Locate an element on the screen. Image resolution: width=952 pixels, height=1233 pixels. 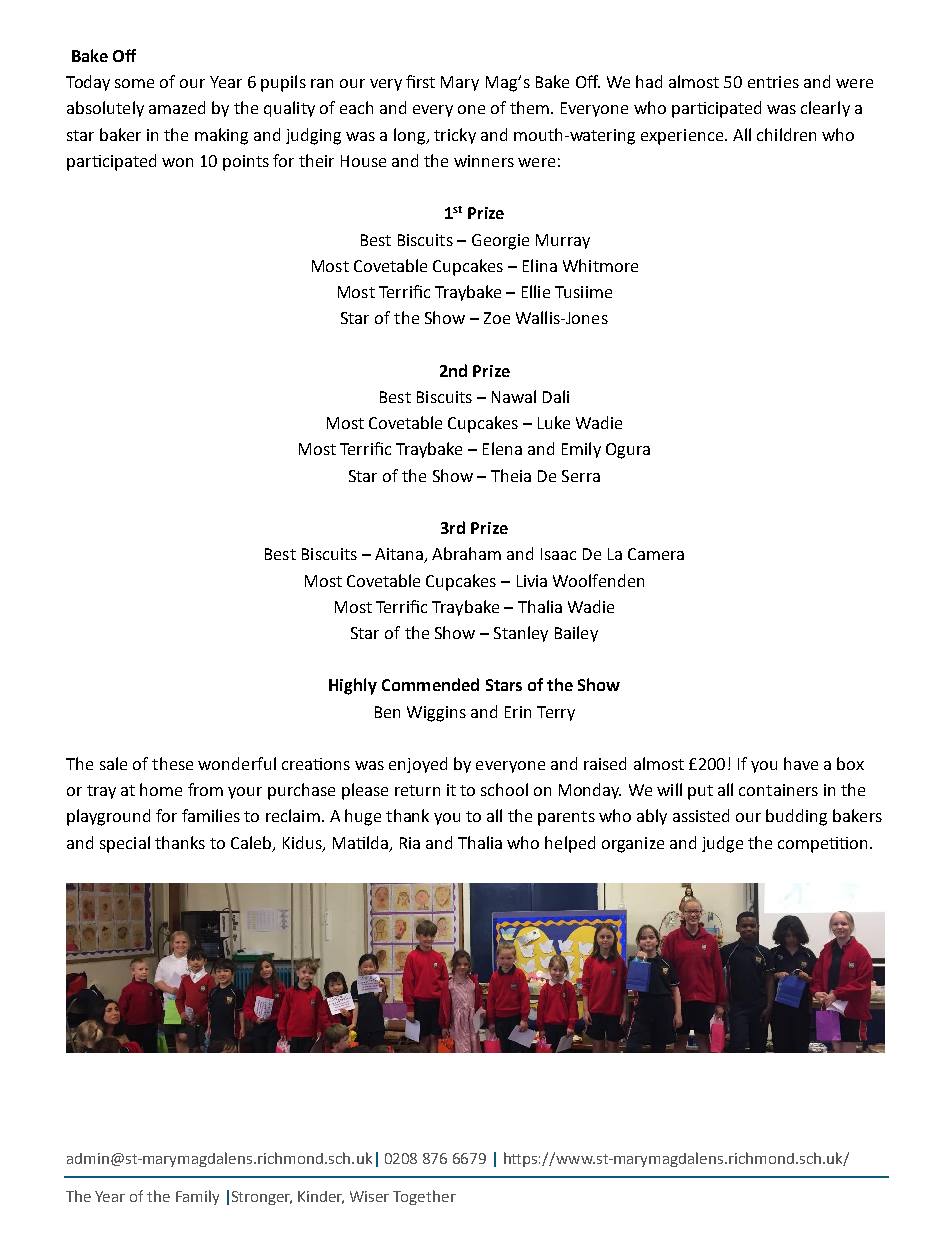
judge is located at coordinates (722, 844).
